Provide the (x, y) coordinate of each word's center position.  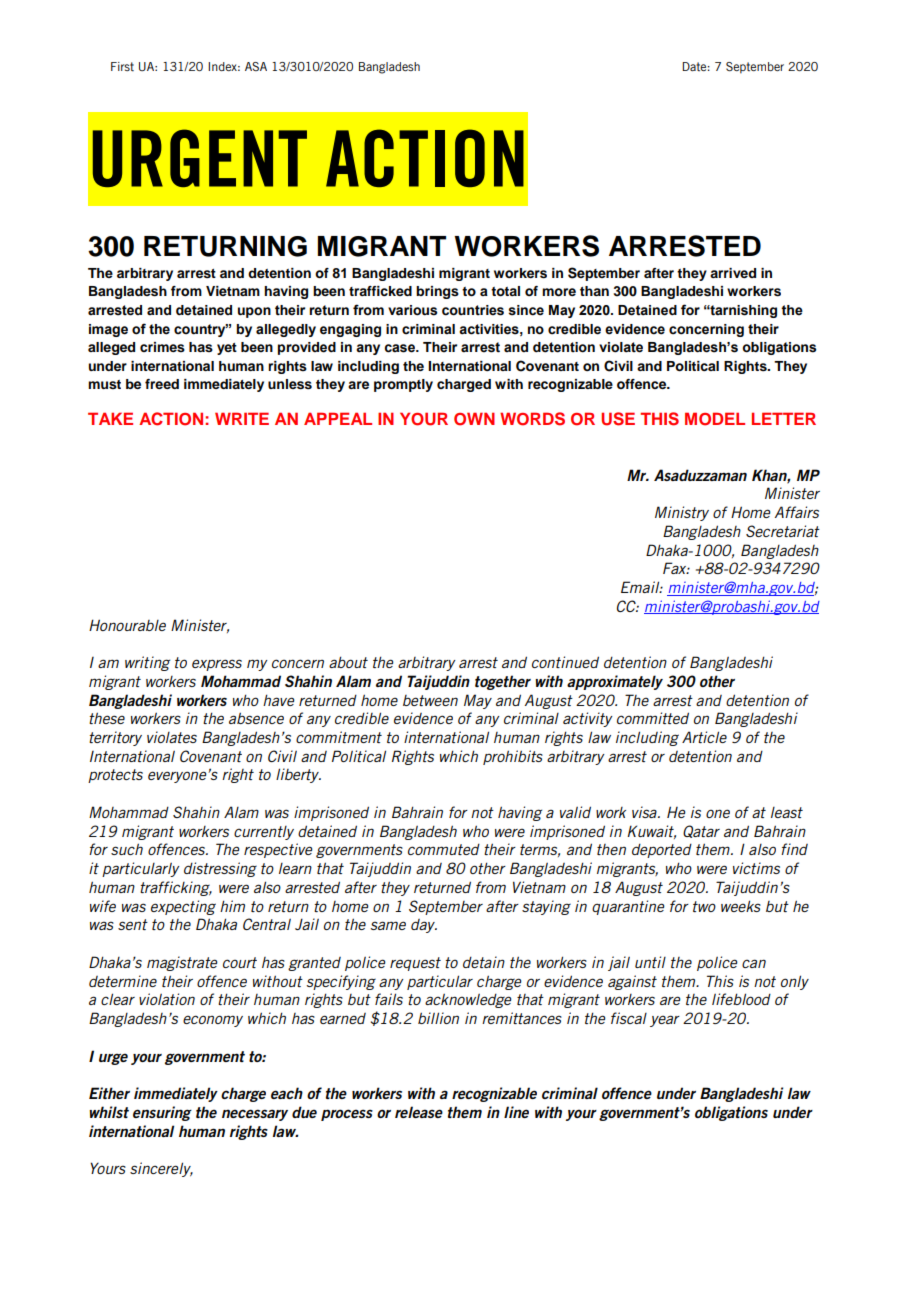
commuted (444, 849)
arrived (733, 273)
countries (473, 310)
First (122, 67)
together (503, 682)
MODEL (715, 419)
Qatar (701, 831)
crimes (162, 347)
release (419, 1112)
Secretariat (783, 531)
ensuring (162, 1113)
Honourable (127, 625)
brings (437, 292)
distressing (220, 869)
